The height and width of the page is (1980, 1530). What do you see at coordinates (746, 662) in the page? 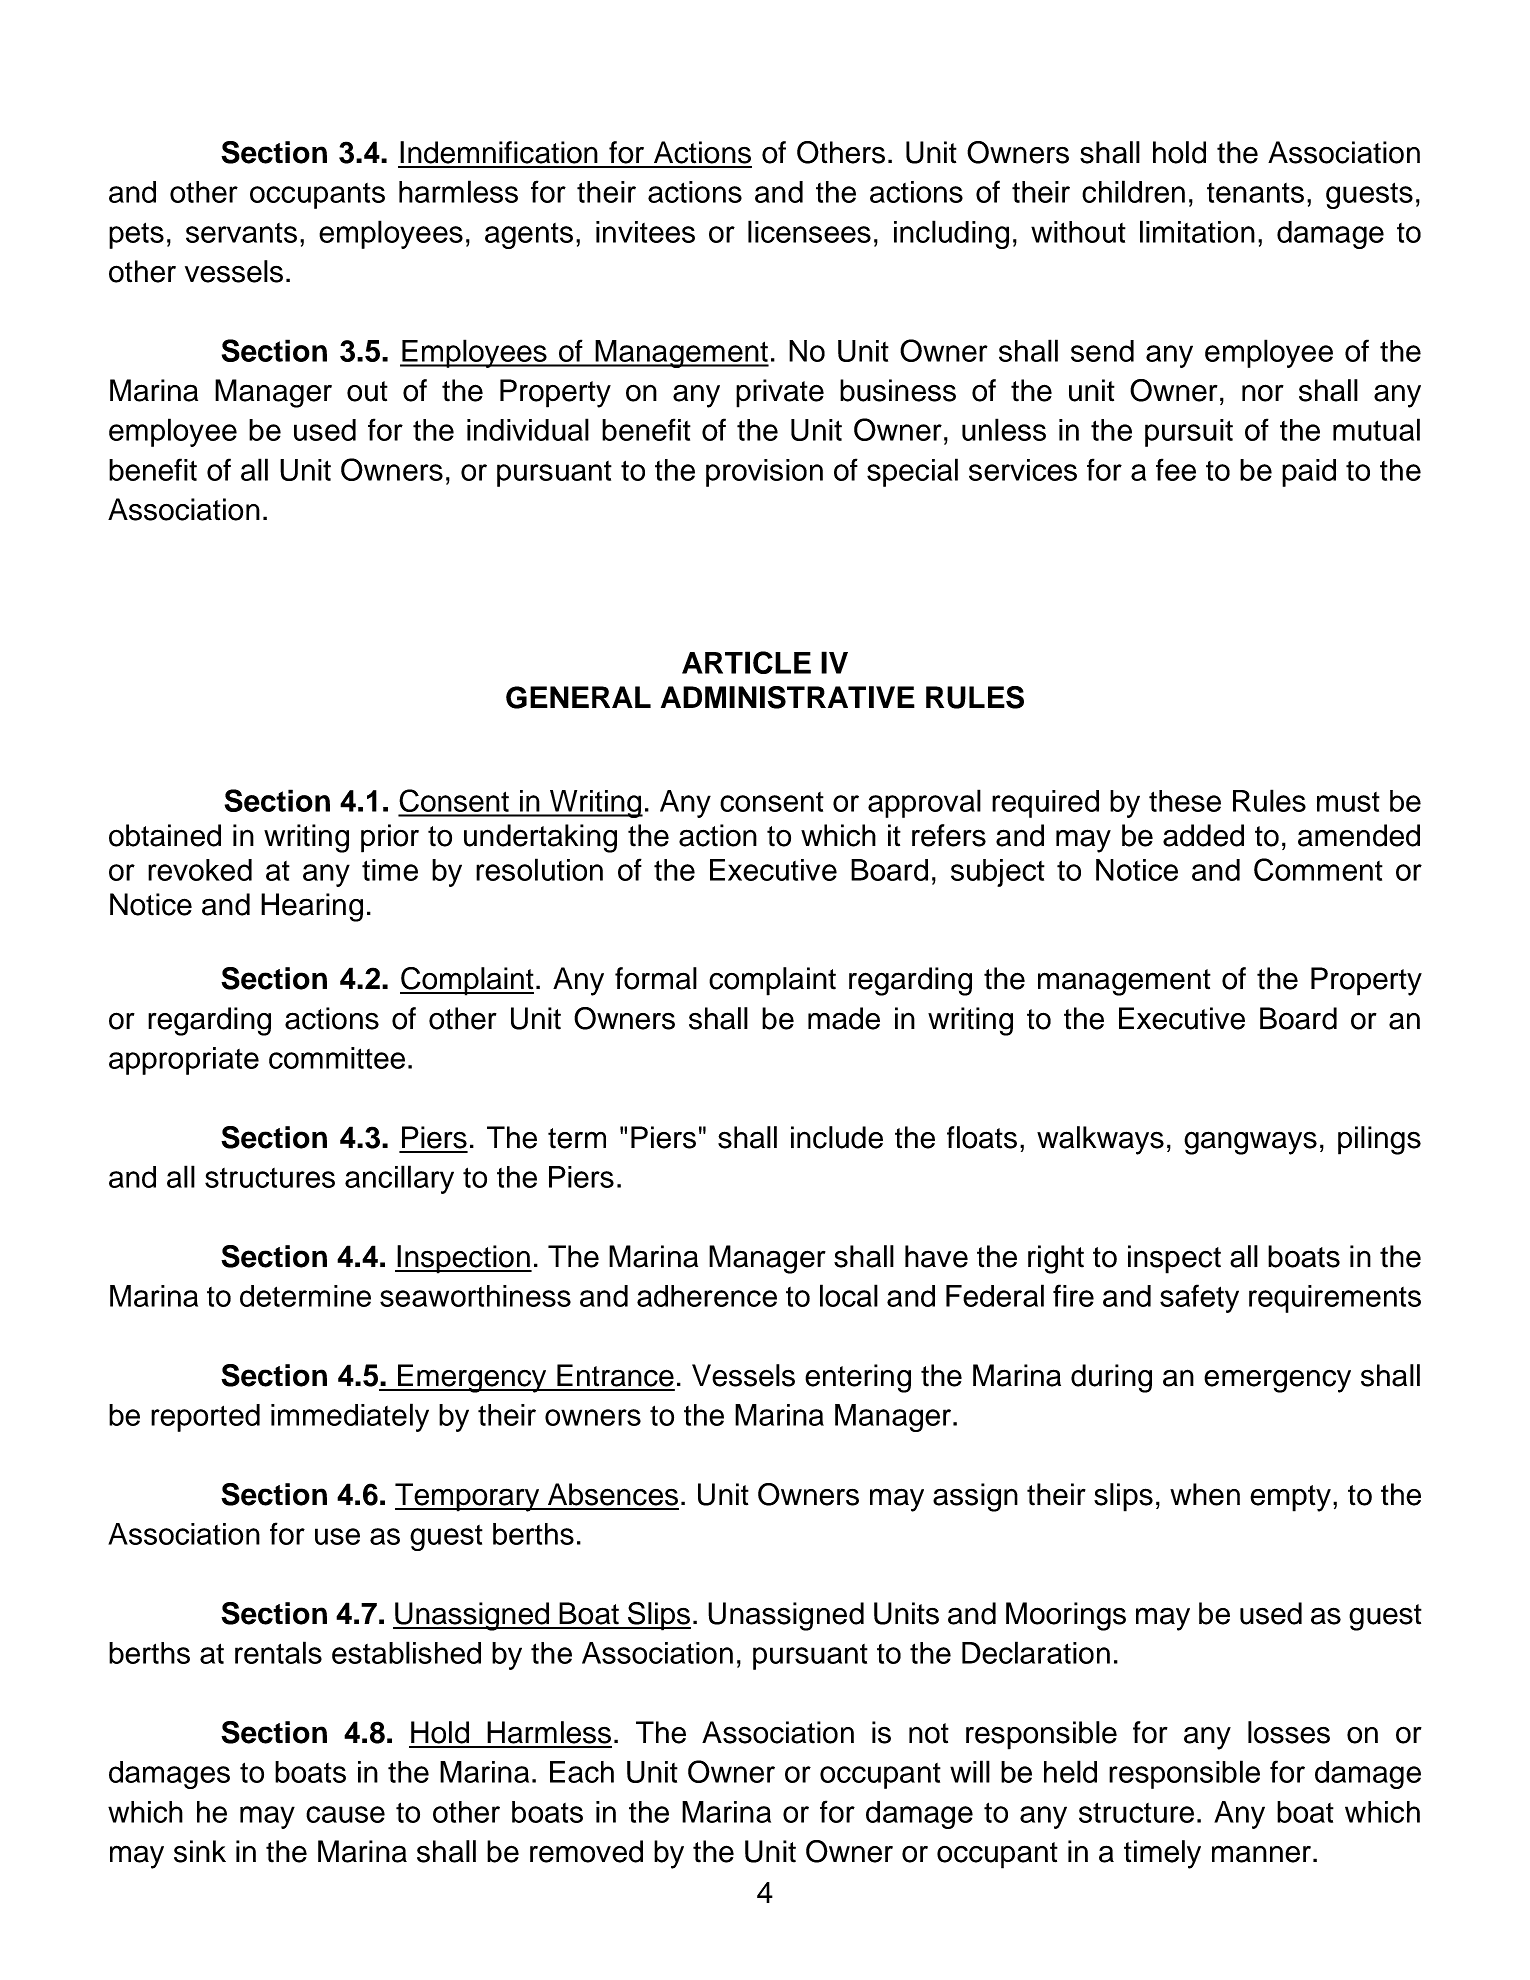
I see `ARTICLE` at bounding box center [746, 662].
